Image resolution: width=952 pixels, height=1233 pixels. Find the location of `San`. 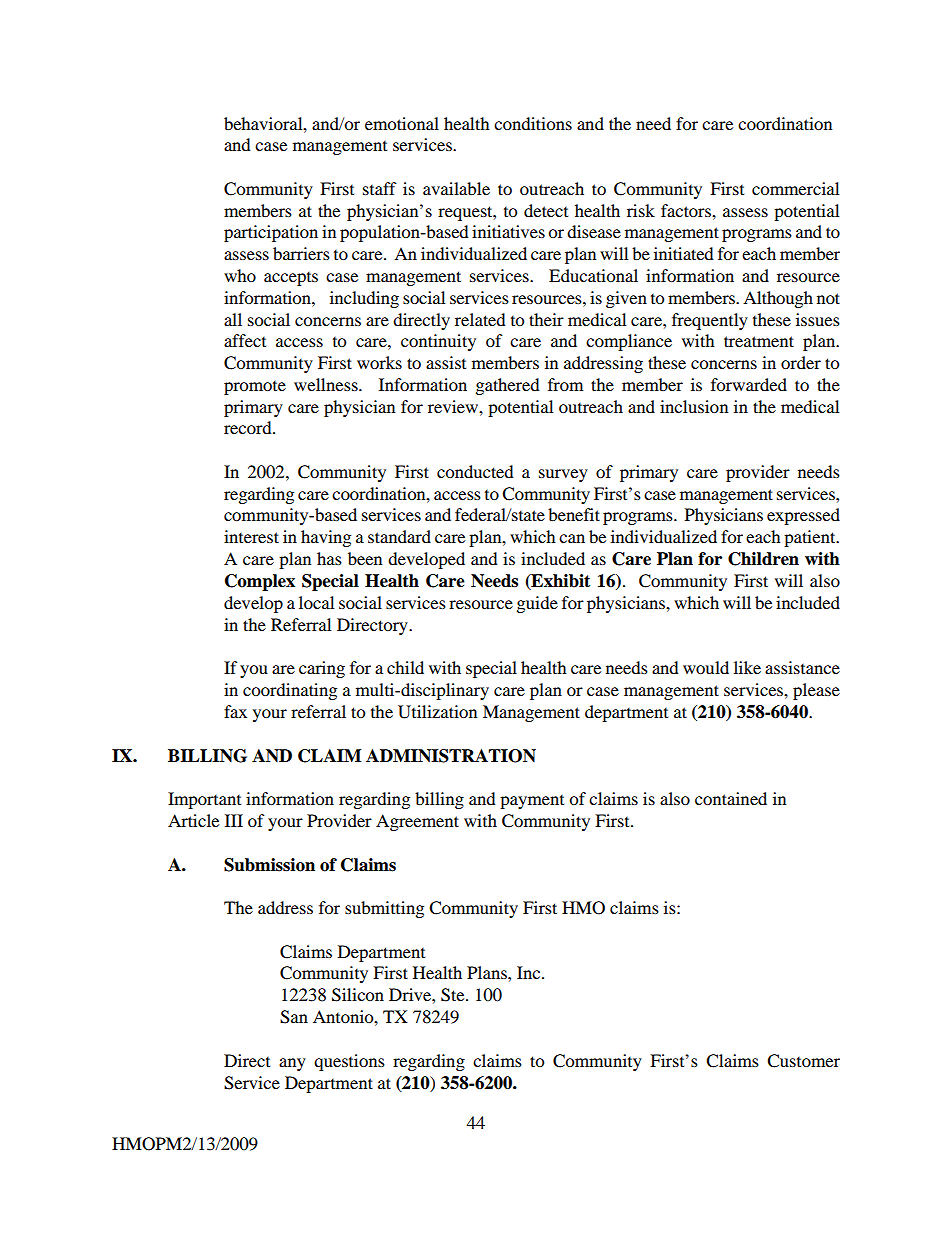

San is located at coordinates (294, 1017).
